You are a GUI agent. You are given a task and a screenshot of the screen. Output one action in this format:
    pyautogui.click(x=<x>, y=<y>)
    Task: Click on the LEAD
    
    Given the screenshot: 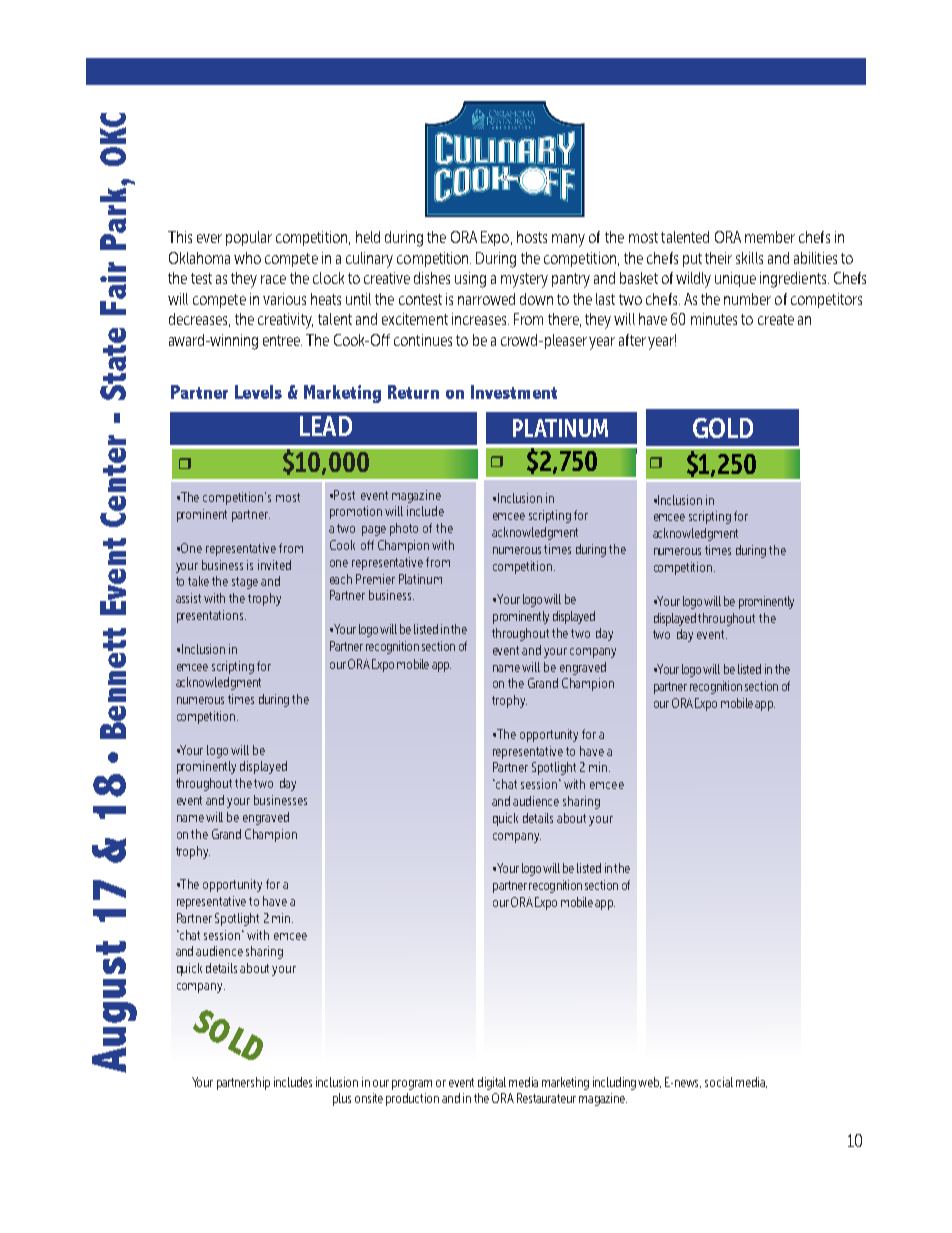 What is the action you would take?
    pyautogui.click(x=326, y=426)
